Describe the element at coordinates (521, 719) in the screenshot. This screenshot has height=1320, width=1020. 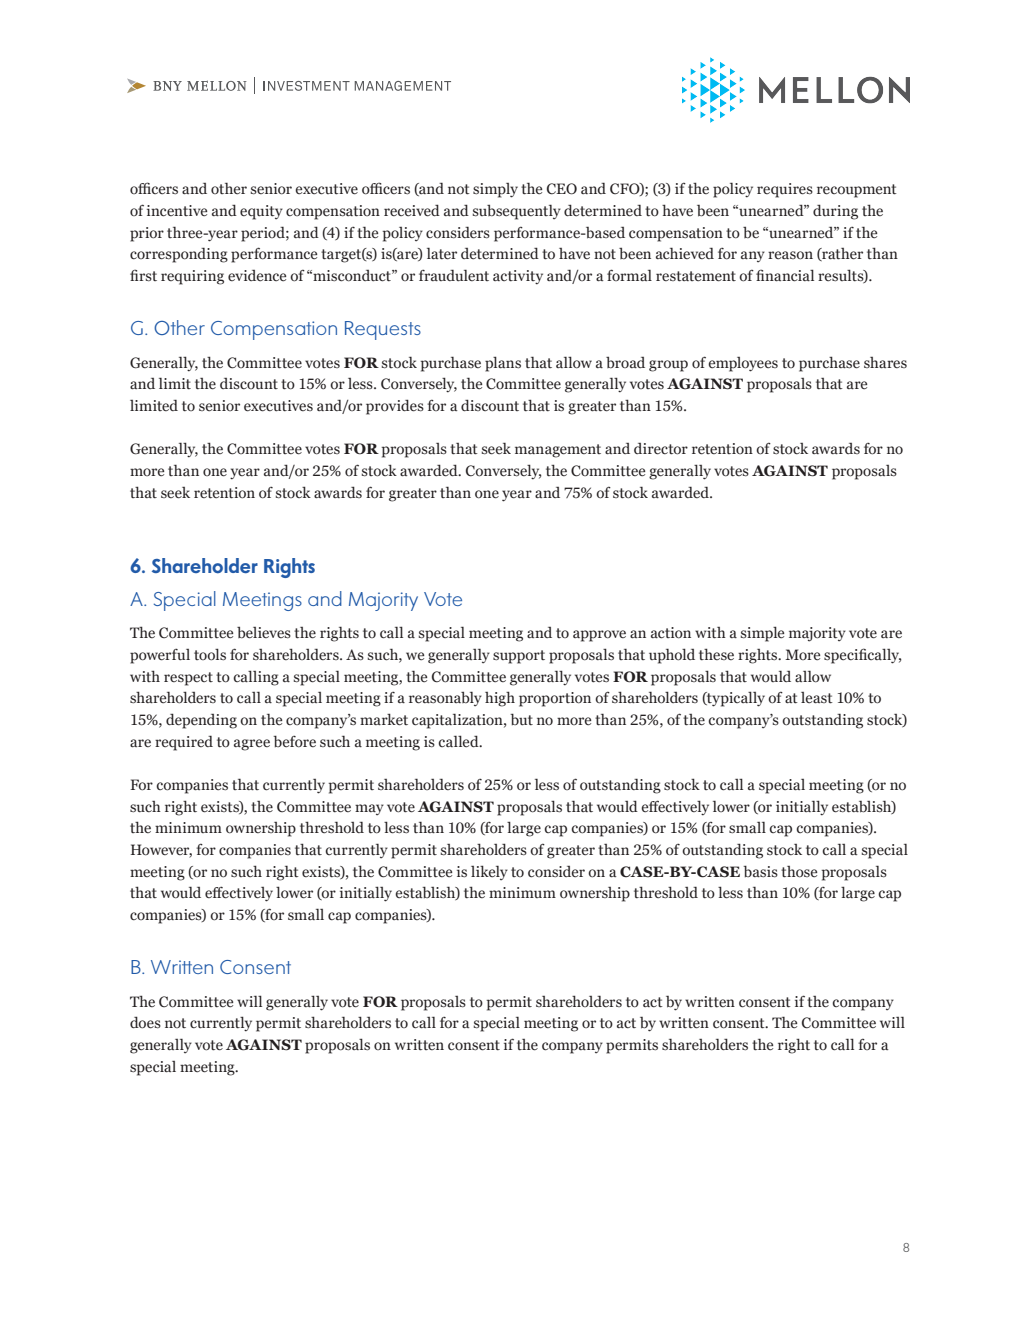
I see `but` at that location.
